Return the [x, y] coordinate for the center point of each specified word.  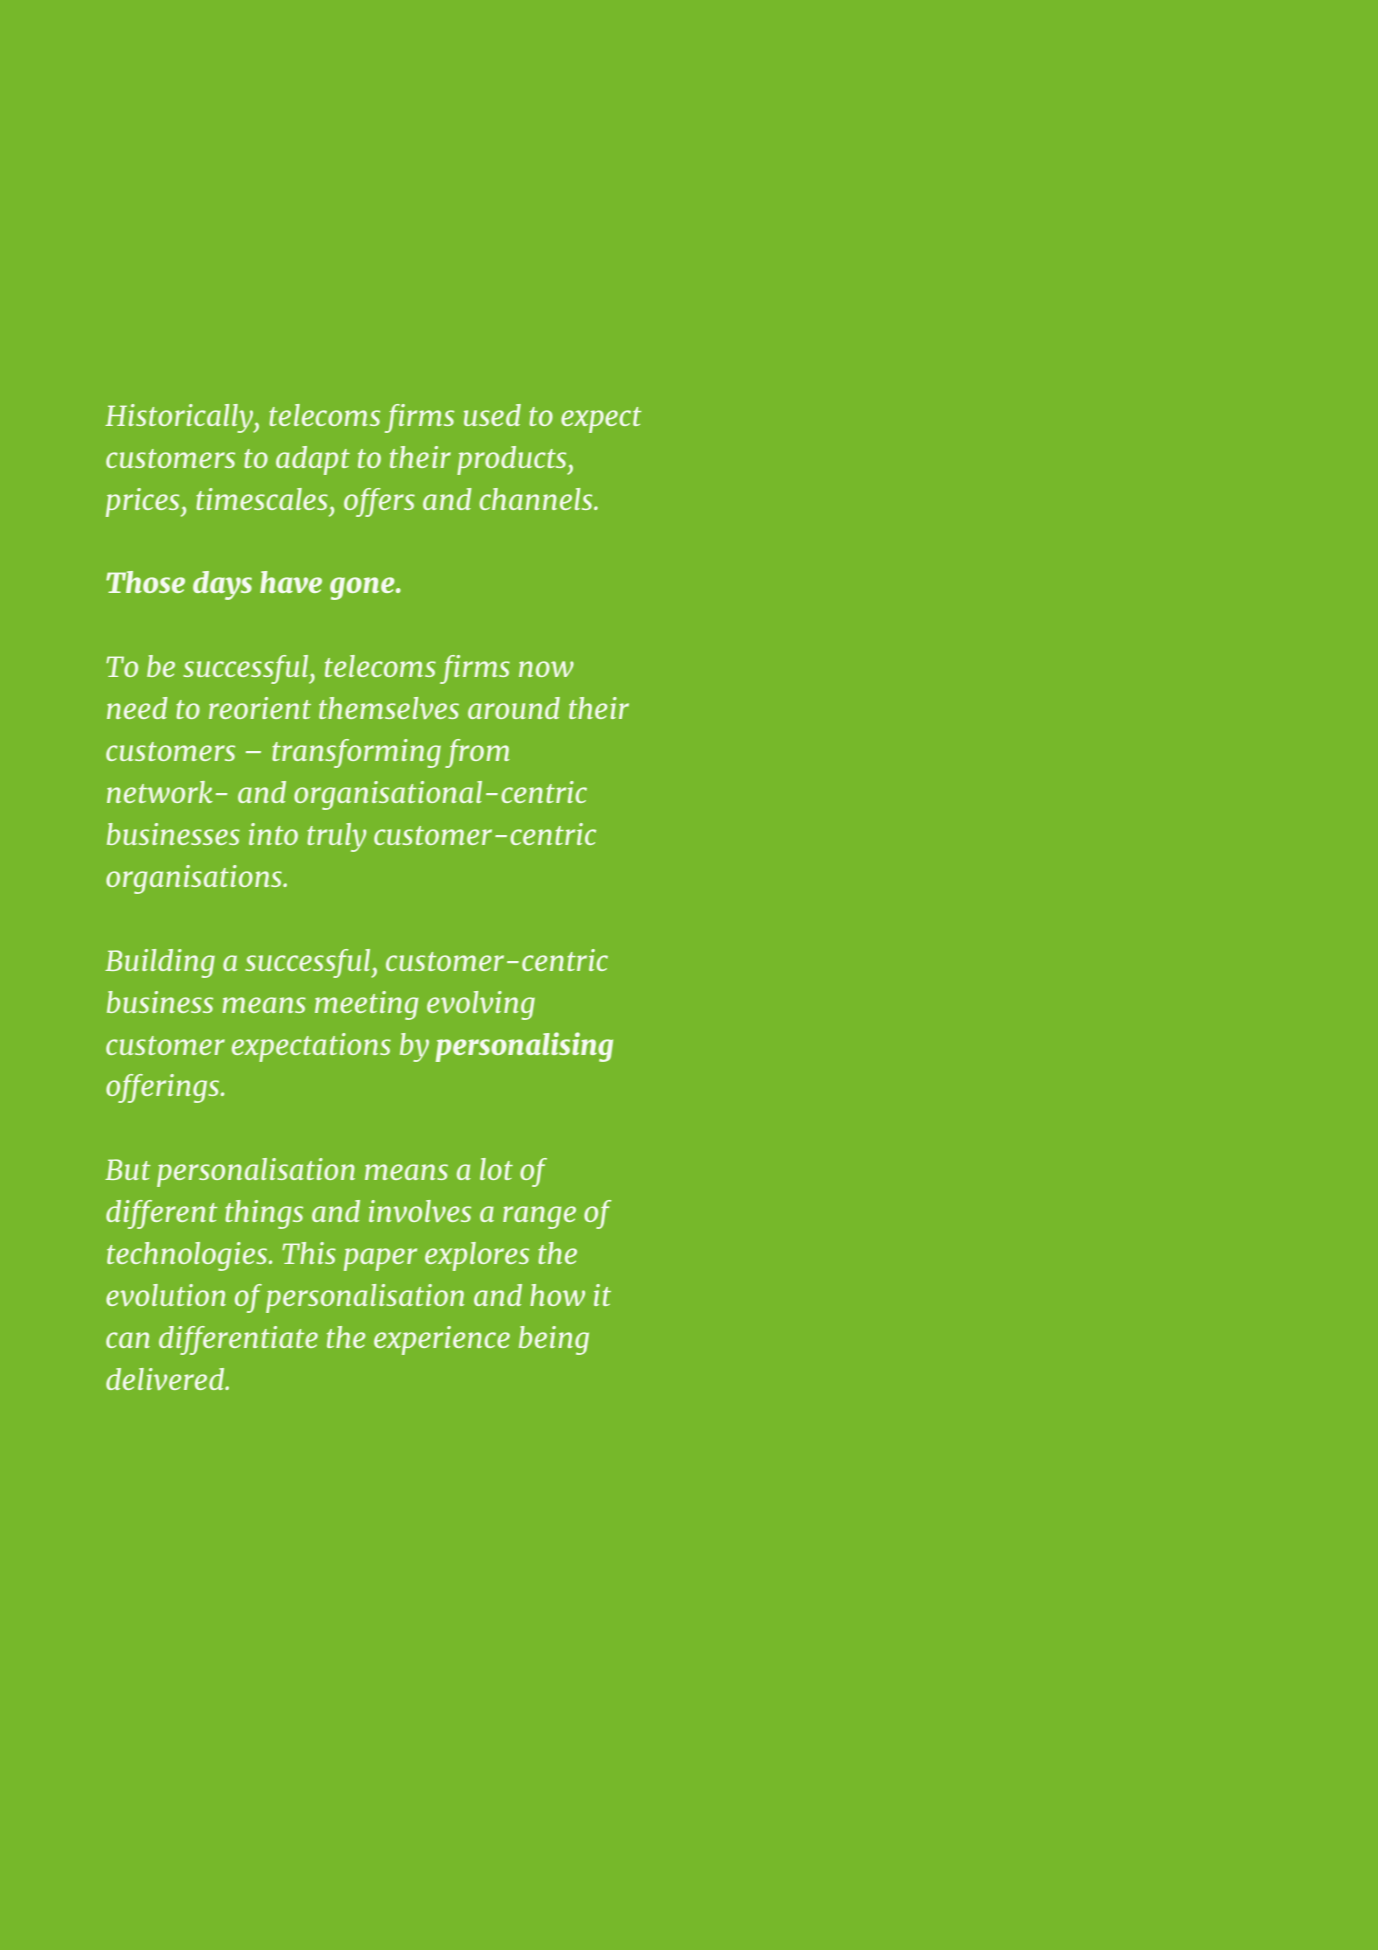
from [477, 753]
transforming [356, 753]
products [513, 460]
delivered [166, 1379]
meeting [366, 1005]
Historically [180, 418]
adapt [313, 460]
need [137, 708]
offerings [164, 1088]
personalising [524, 1047]
